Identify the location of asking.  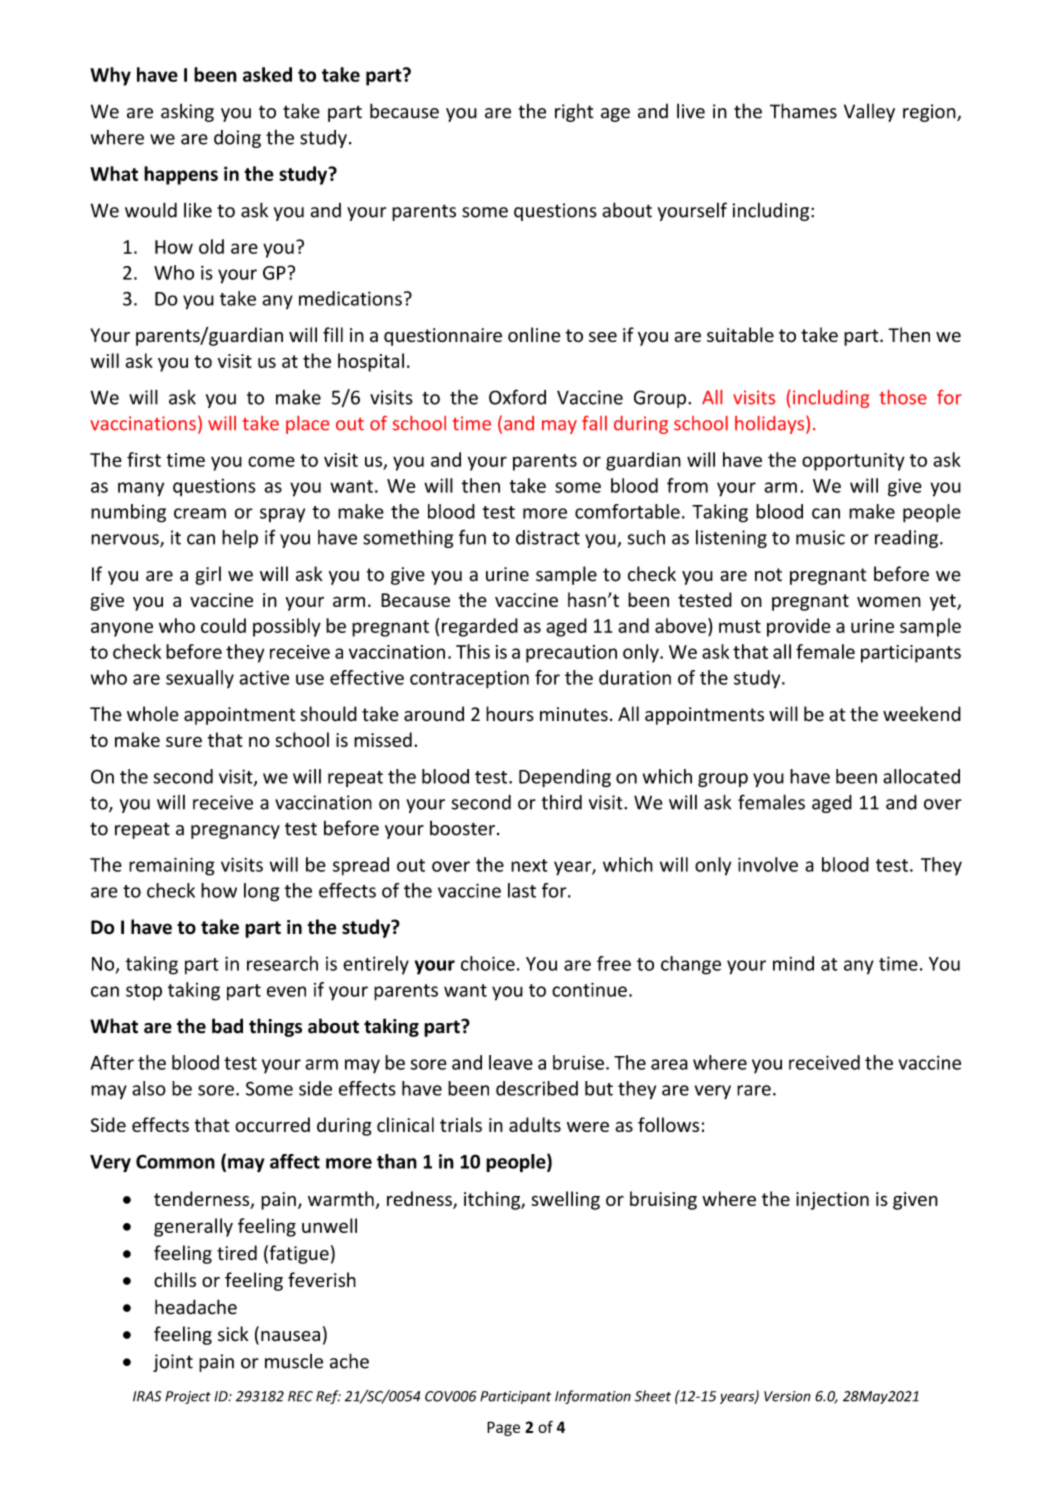
(187, 112).
